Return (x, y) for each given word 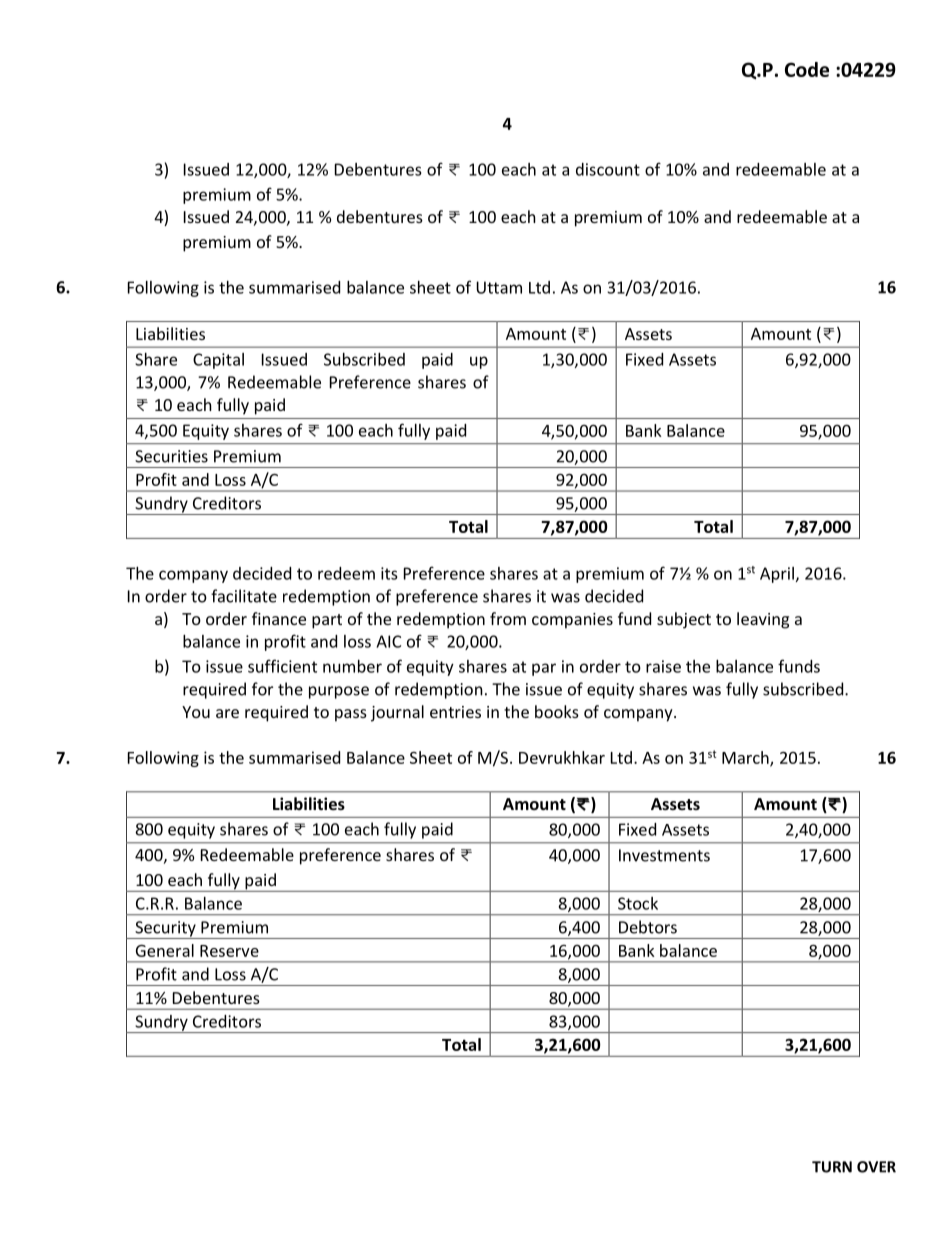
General (165, 950)
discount (608, 169)
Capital (218, 361)
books (557, 711)
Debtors (648, 927)
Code (807, 69)
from (508, 618)
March (746, 758)
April (777, 575)
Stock (638, 903)
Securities (171, 456)
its (389, 573)
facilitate (244, 596)
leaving (763, 620)
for (262, 689)
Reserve (229, 951)
